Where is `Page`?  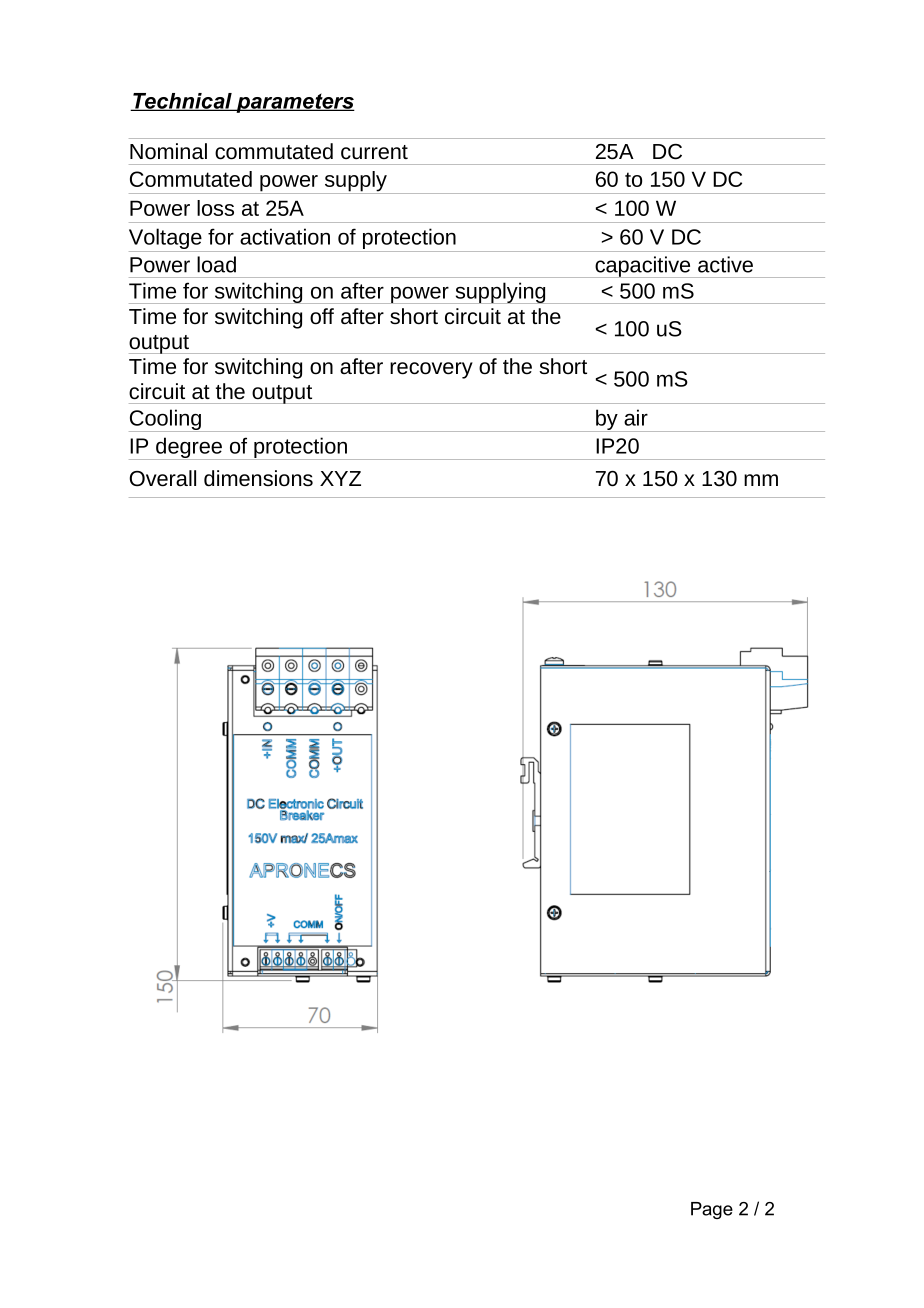
Page is located at coordinates (712, 1210).
